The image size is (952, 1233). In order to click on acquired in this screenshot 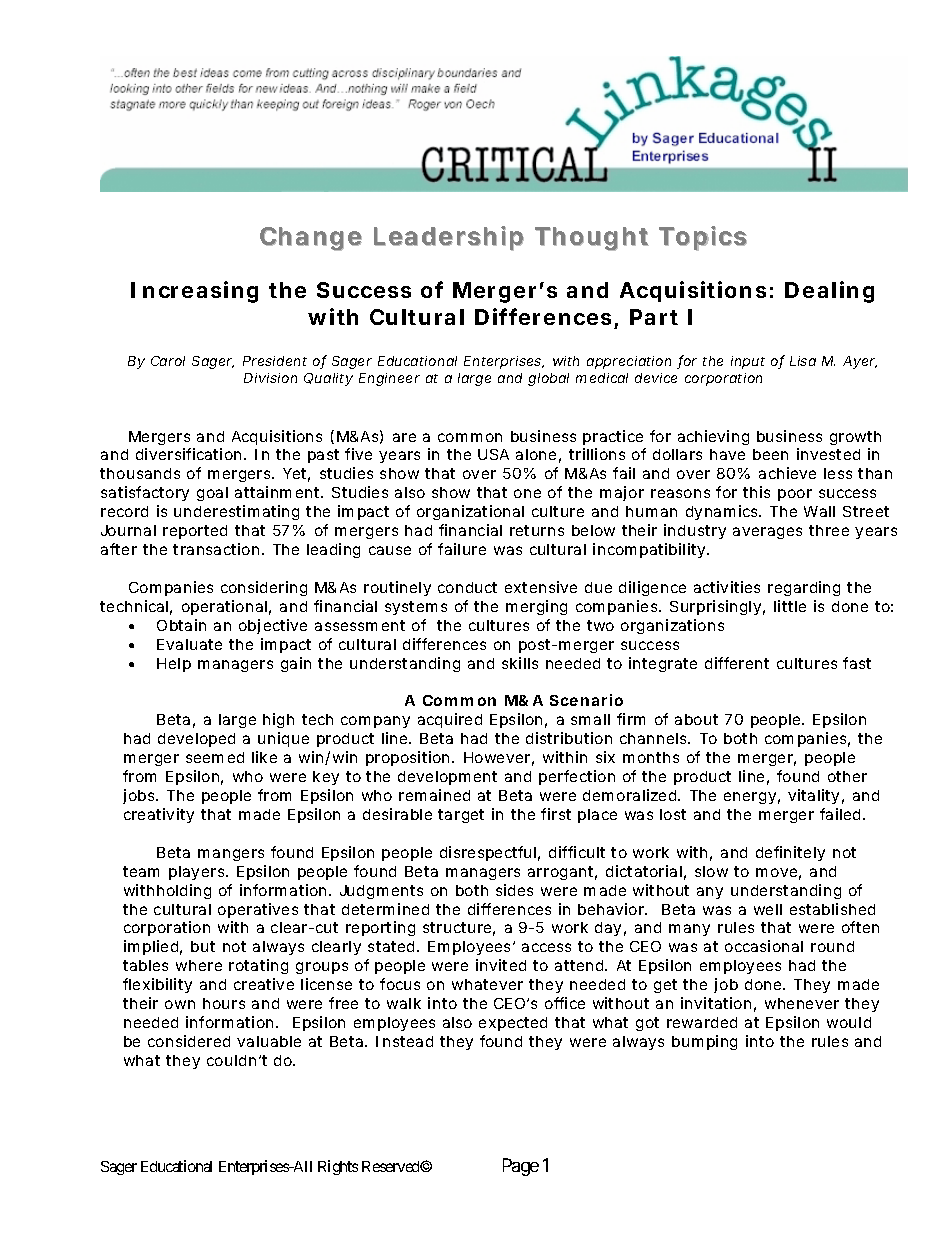, I will do `click(450, 720)`.
